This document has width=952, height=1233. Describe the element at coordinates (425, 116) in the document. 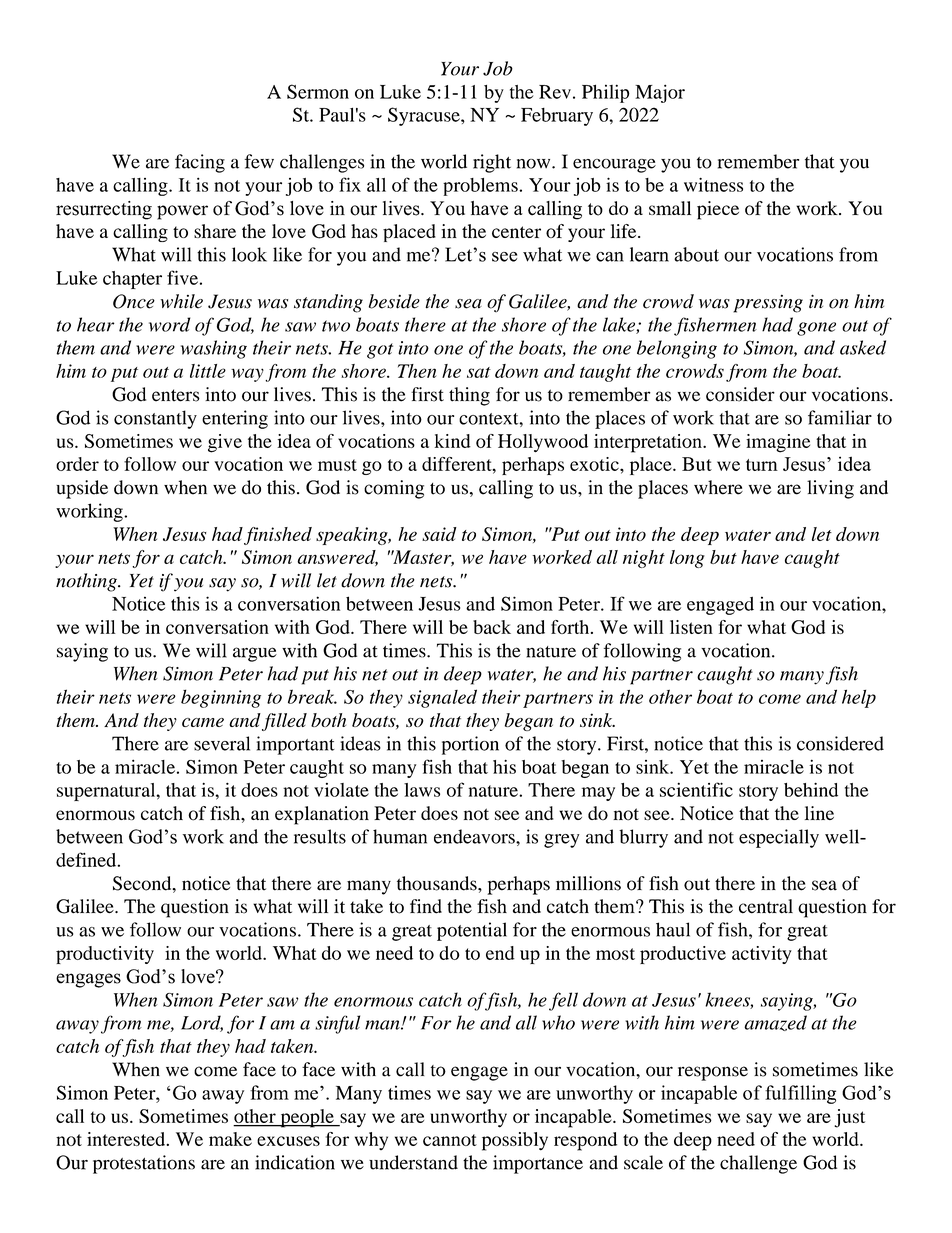

I see `Syracuse` at that location.
